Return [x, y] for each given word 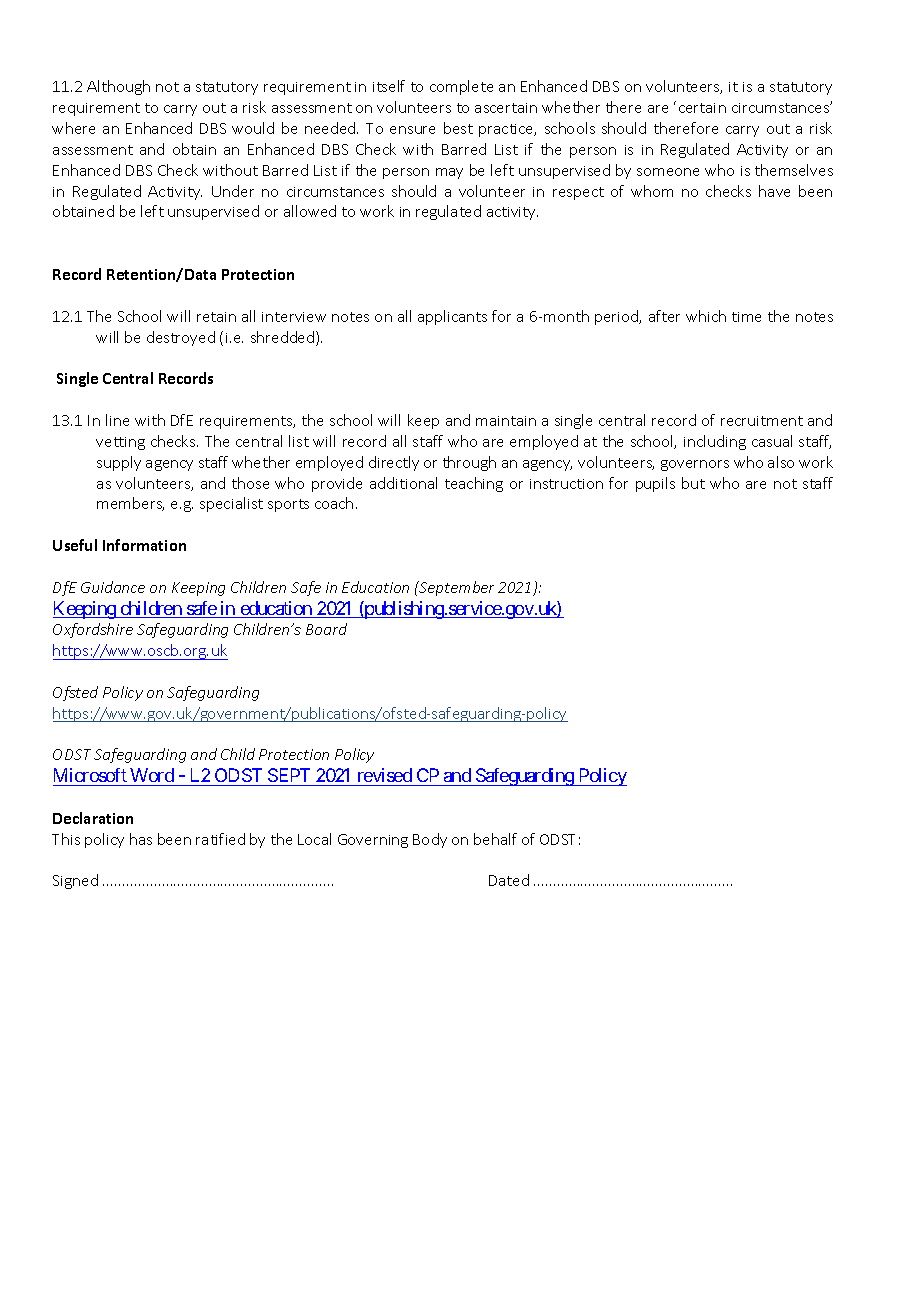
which [706, 316]
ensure [412, 130]
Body [430, 840]
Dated [509, 880]
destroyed [181, 338]
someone [668, 172]
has [141, 839]
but [693, 483]
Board [326, 629]
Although [118, 87]
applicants [452, 317]
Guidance [113, 587]
